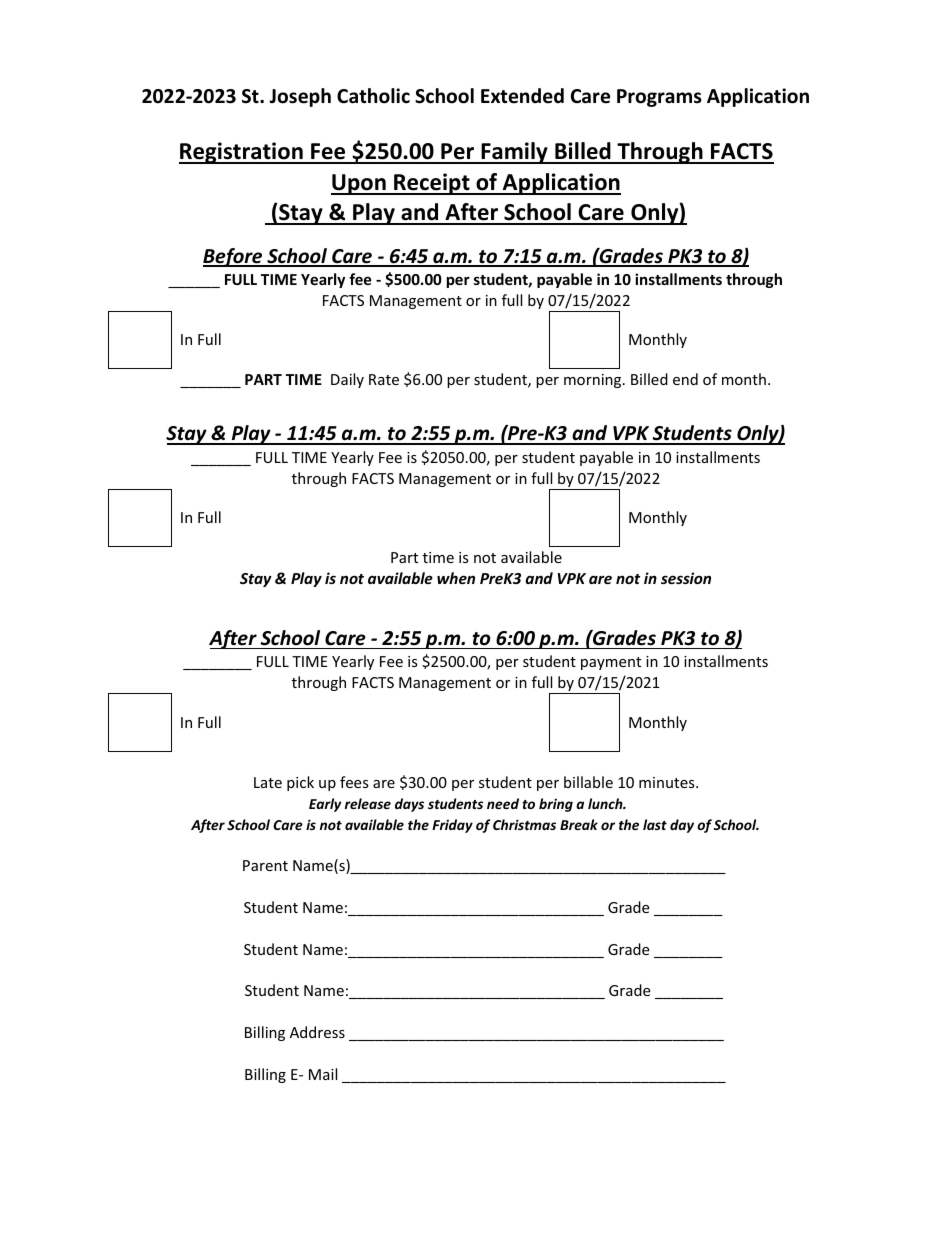 Image resolution: width=952 pixels, height=1233 pixels. Describe the element at coordinates (234, 257) in the screenshot. I see `Before` at that location.
